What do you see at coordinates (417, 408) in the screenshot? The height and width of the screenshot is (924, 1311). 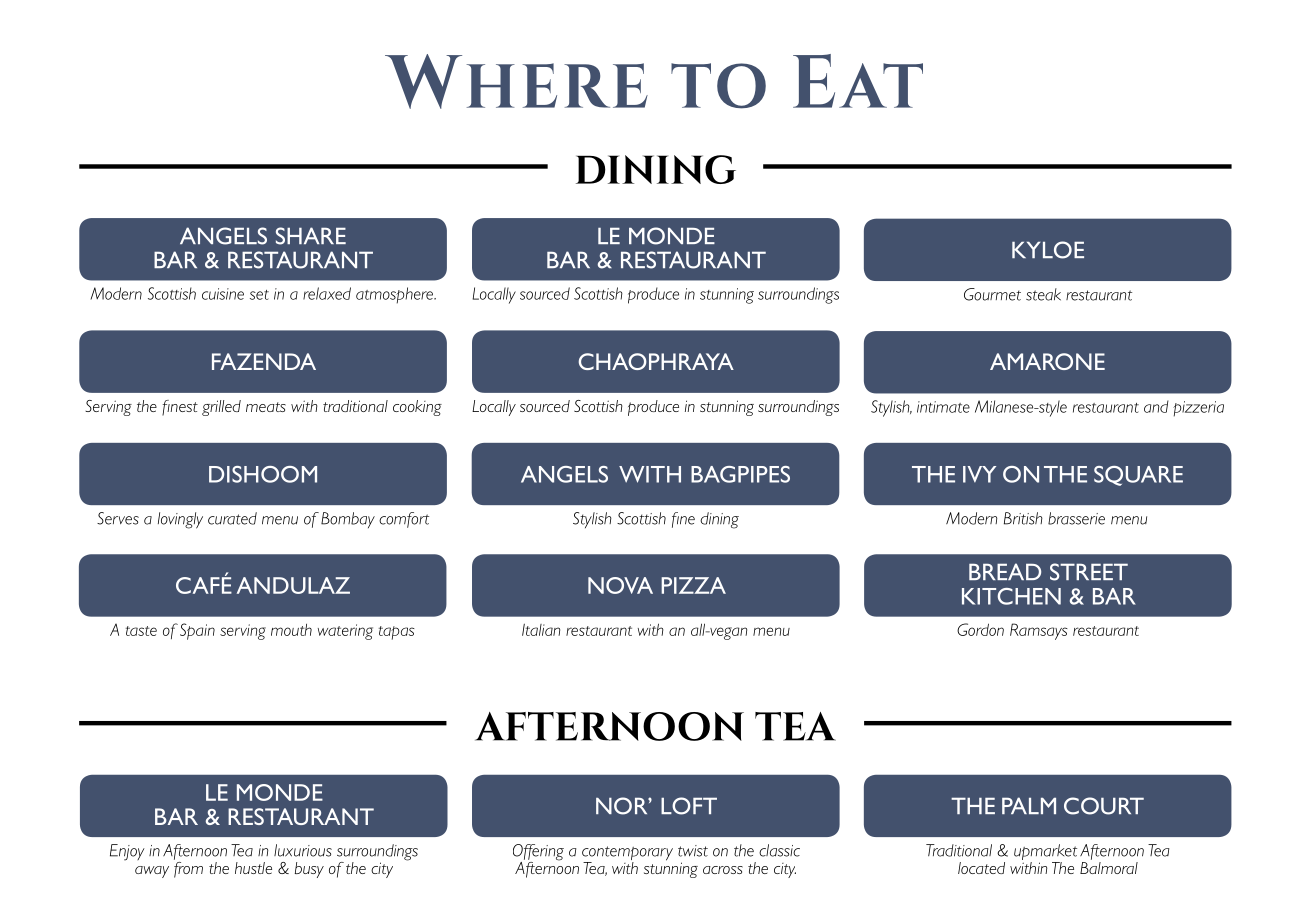 I see `cooking` at bounding box center [417, 408].
